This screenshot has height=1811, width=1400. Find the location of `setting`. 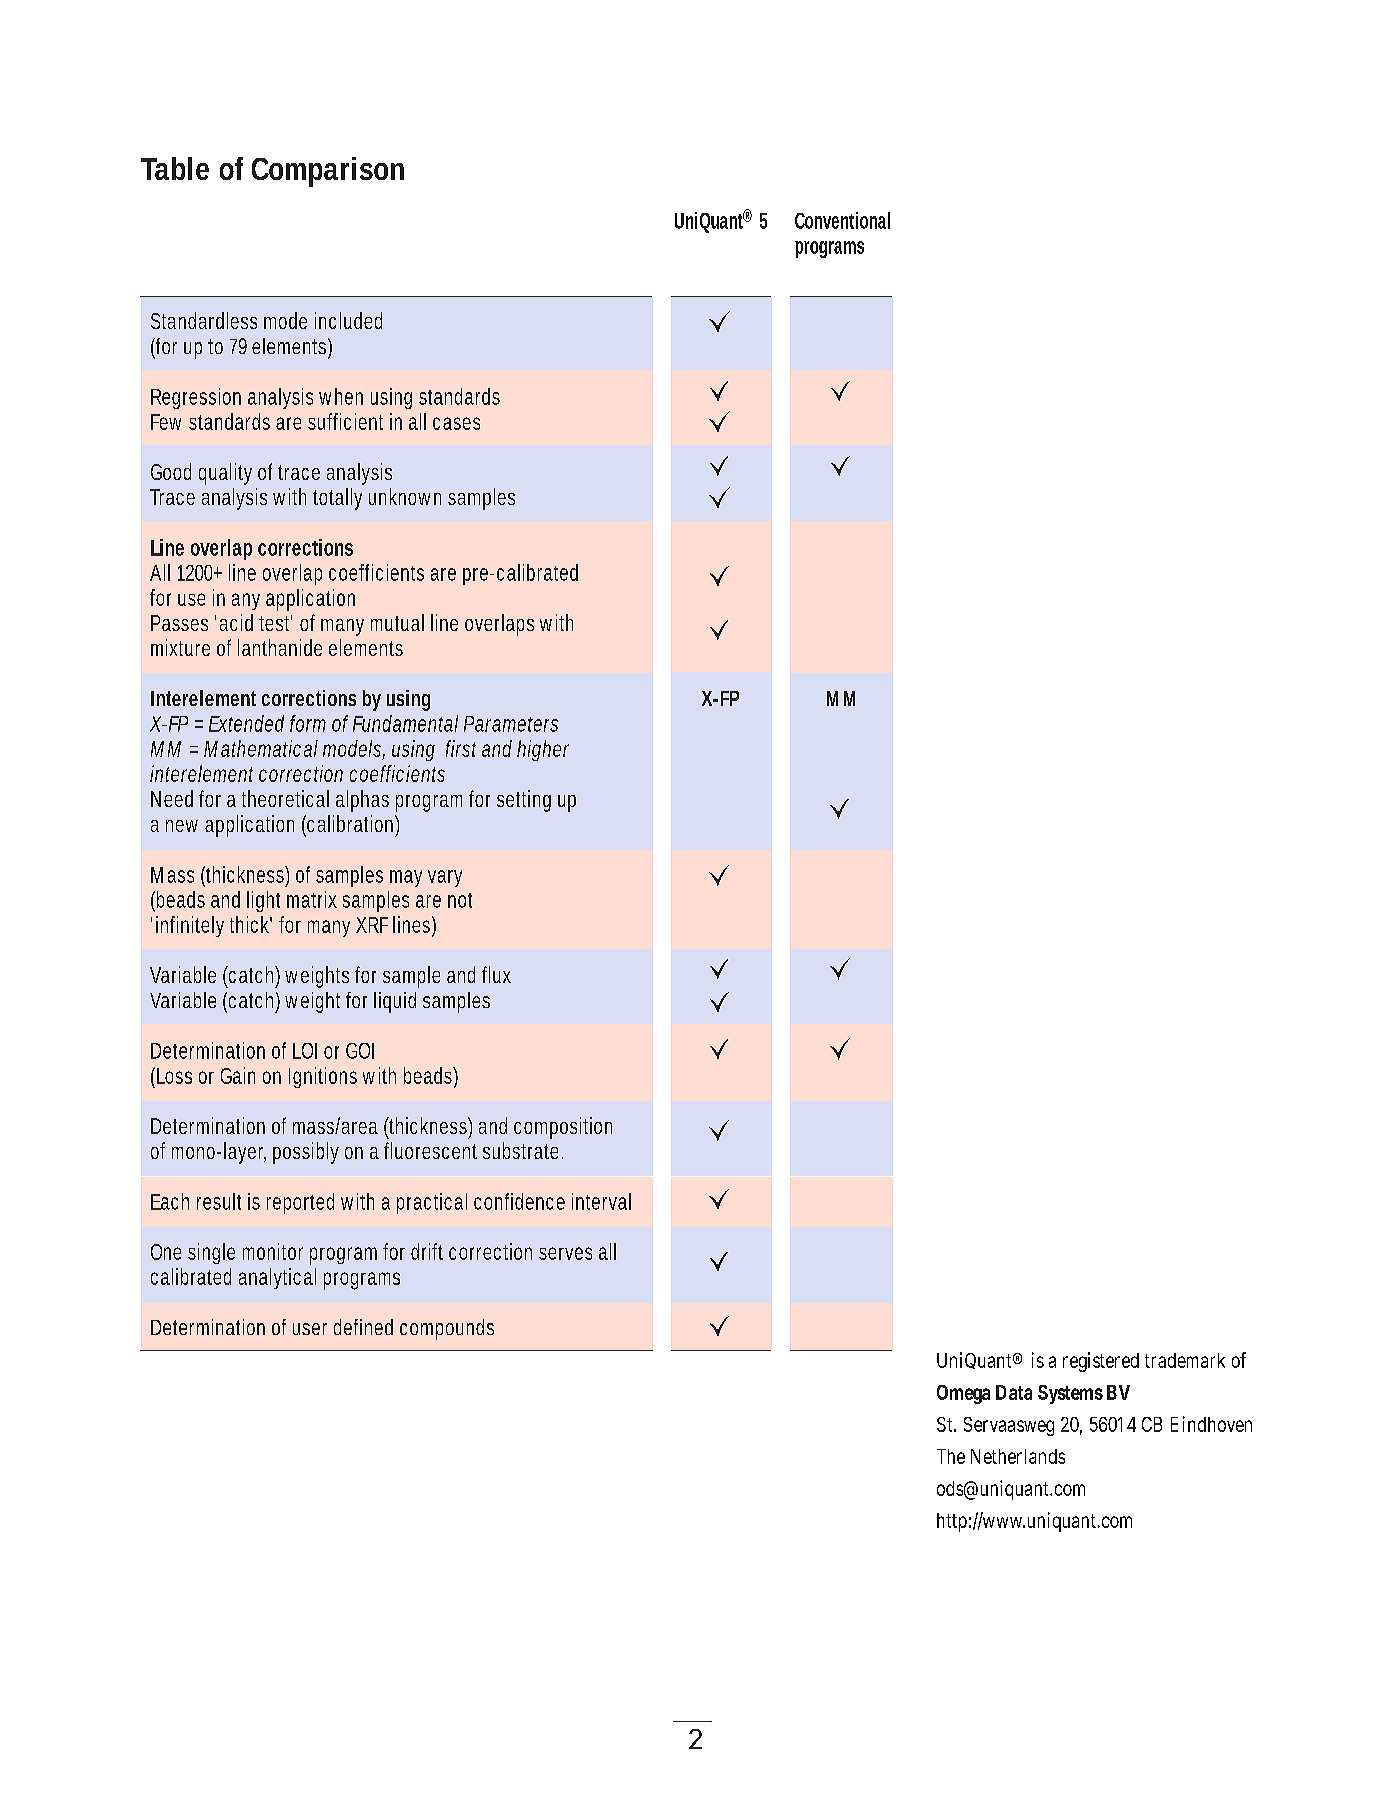

setting is located at coordinates (524, 801).
